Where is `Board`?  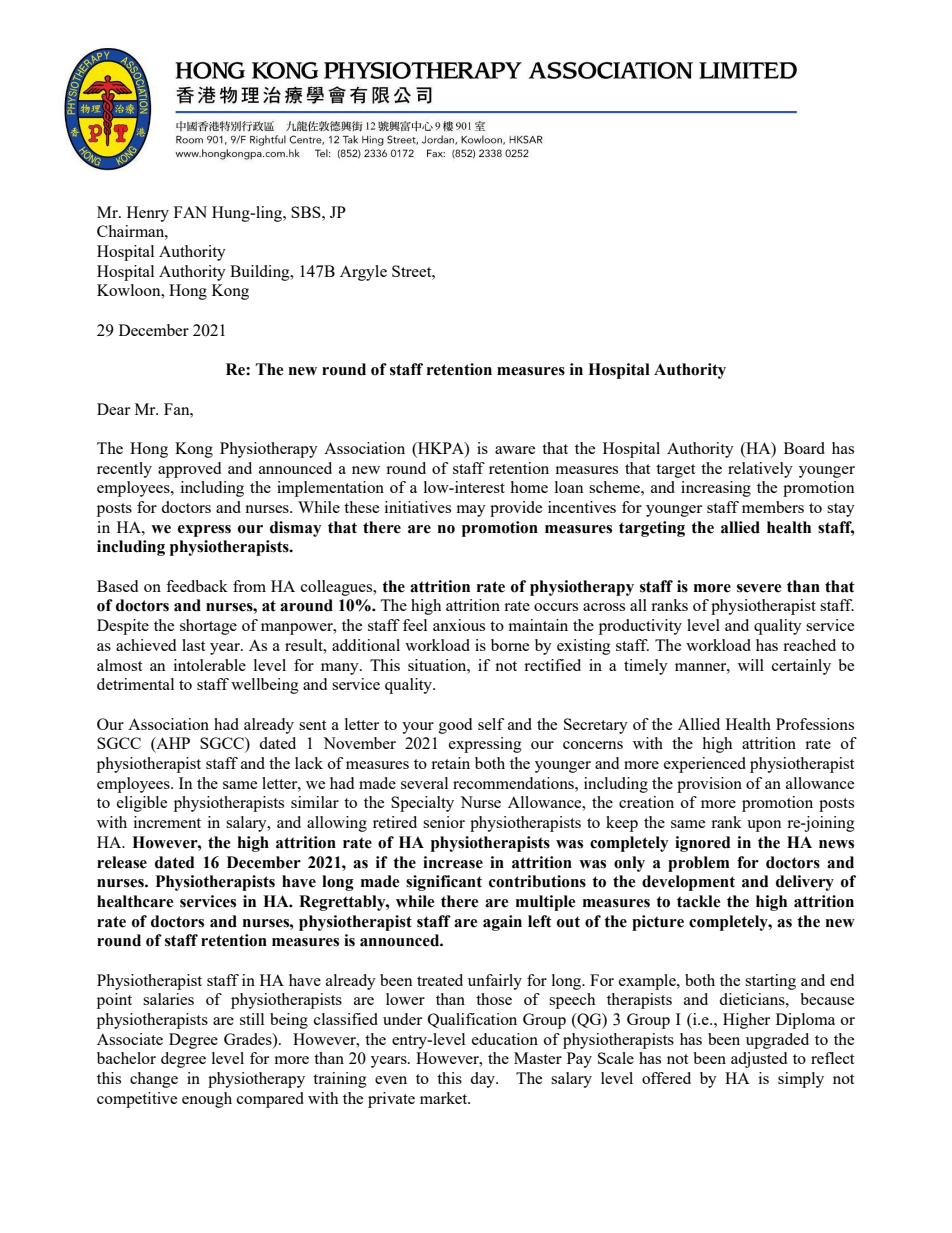 Board is located at coordinates (804, 448).
